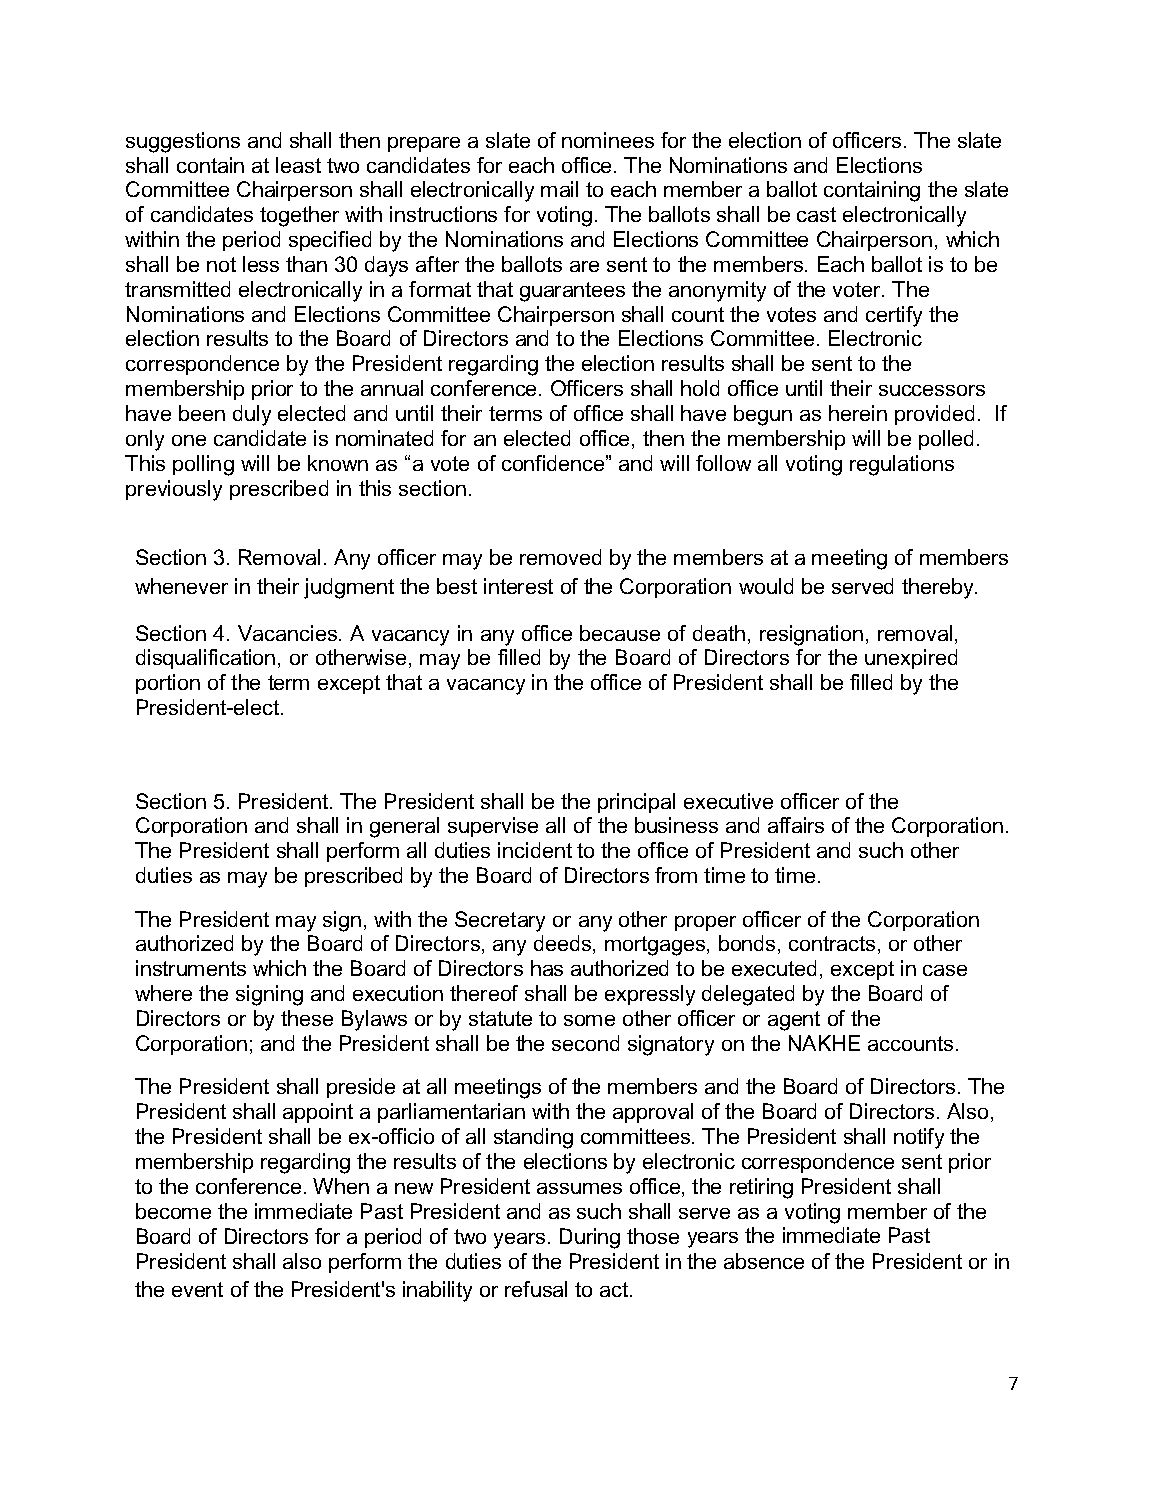 The image size is (1151, 1489). Describe the element at coordinates (289, 633) in the screenshot. I see `Vacancies` at that location.
